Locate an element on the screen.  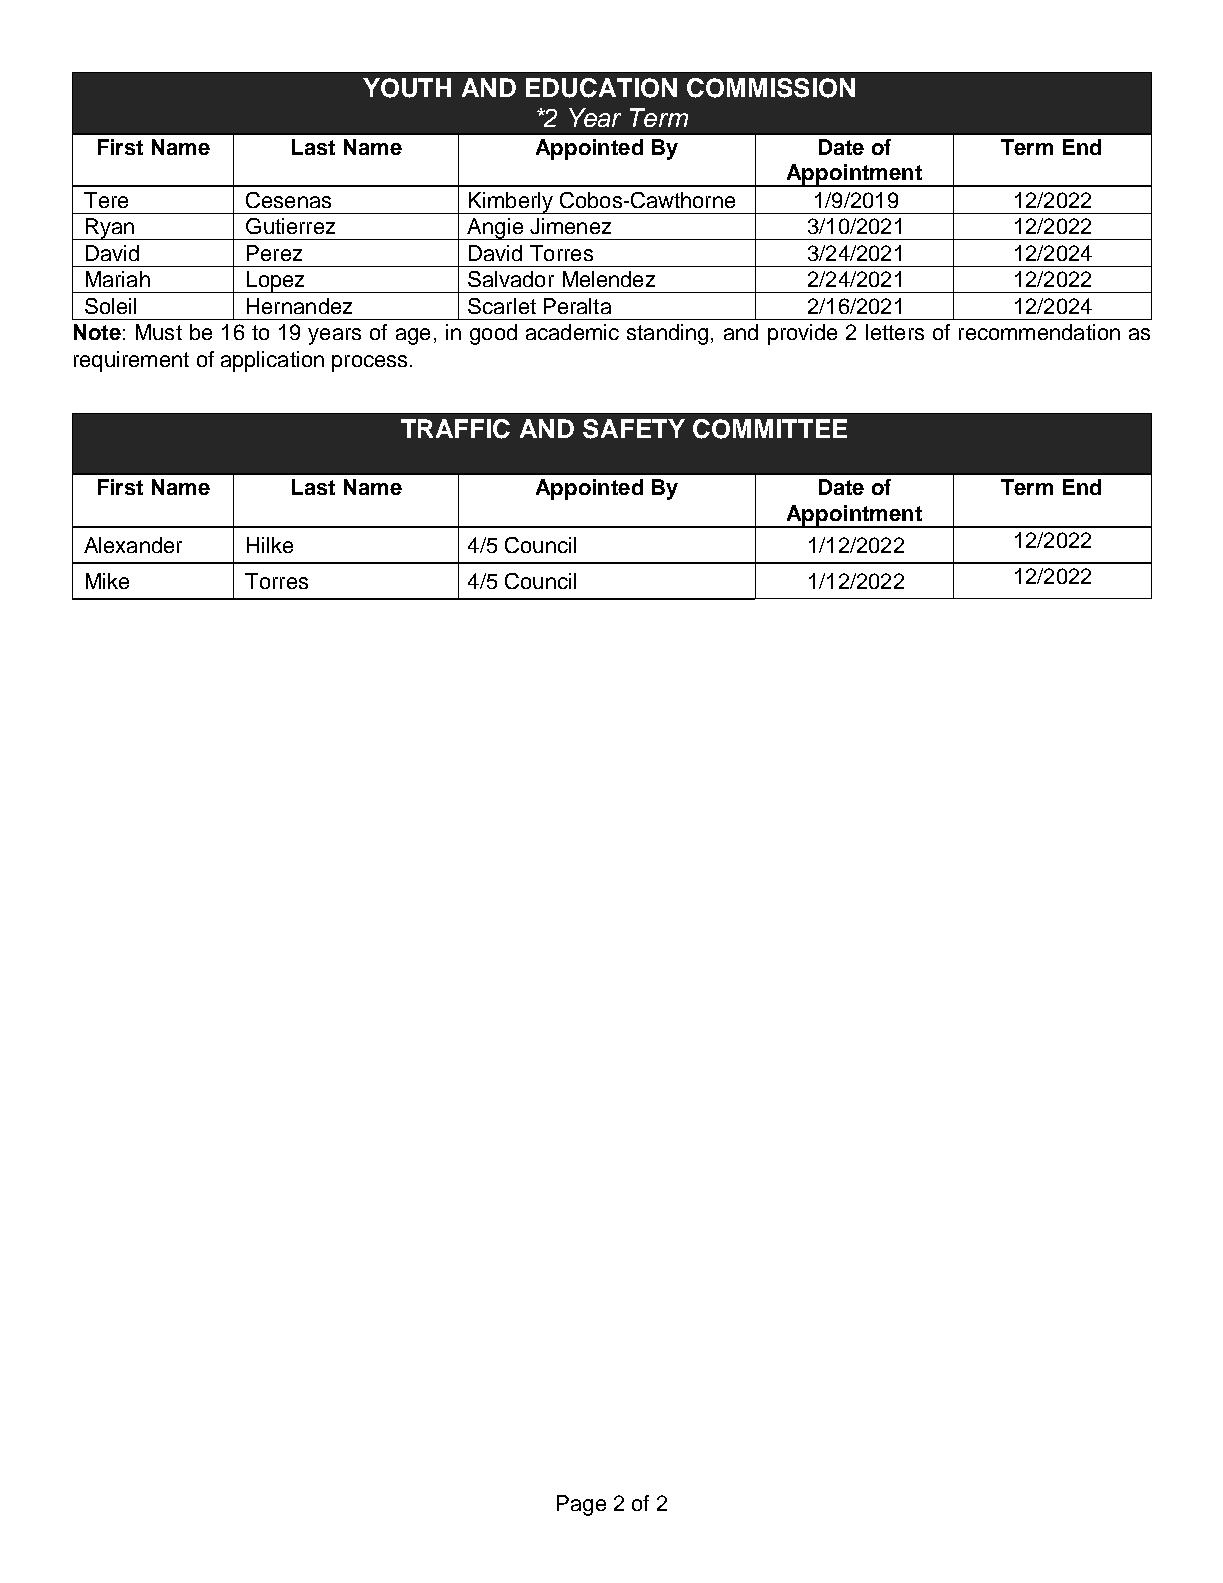
TRAFFIC is located at coordinates (455, 429).
